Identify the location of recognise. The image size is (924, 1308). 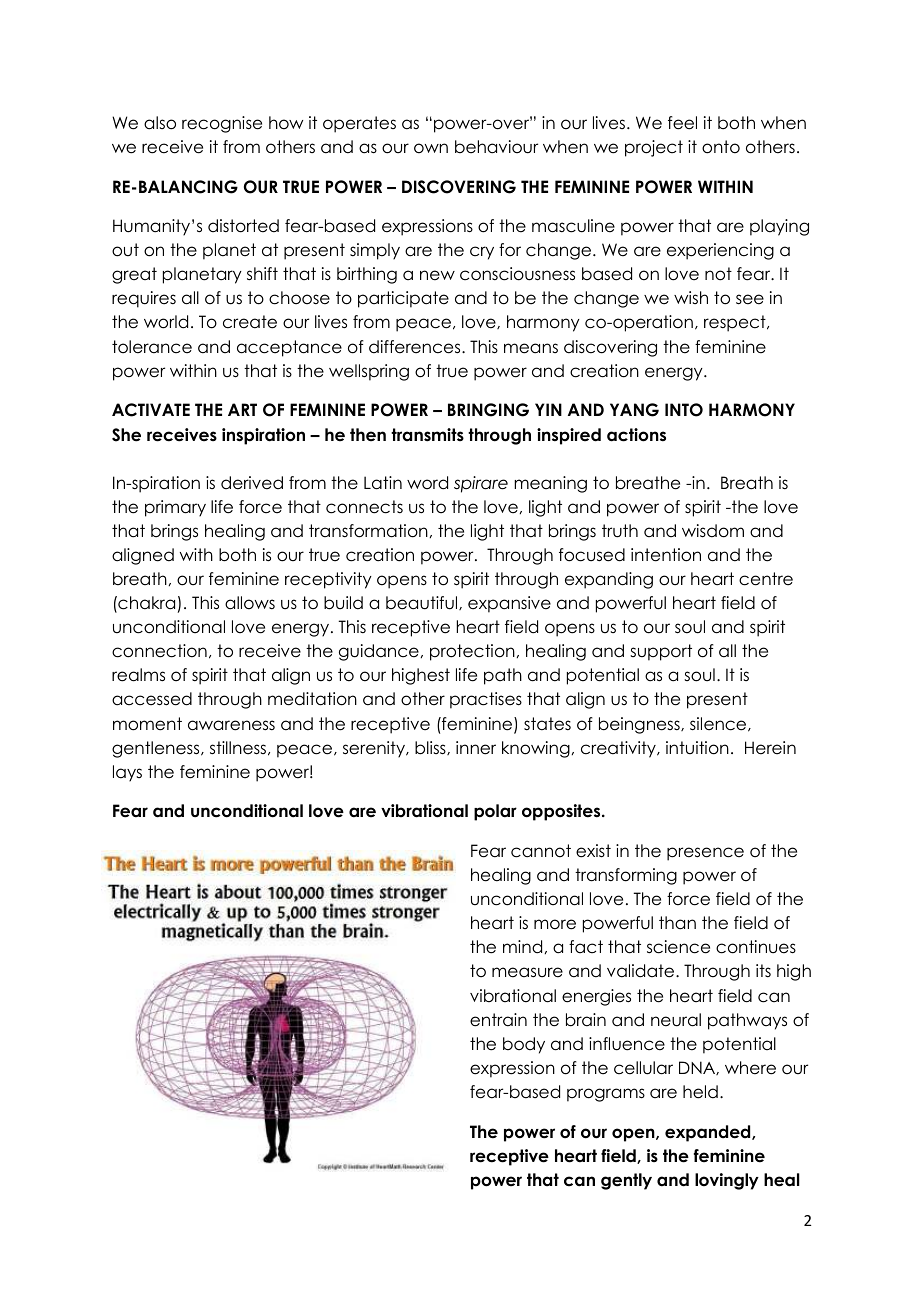
(222, 124).
